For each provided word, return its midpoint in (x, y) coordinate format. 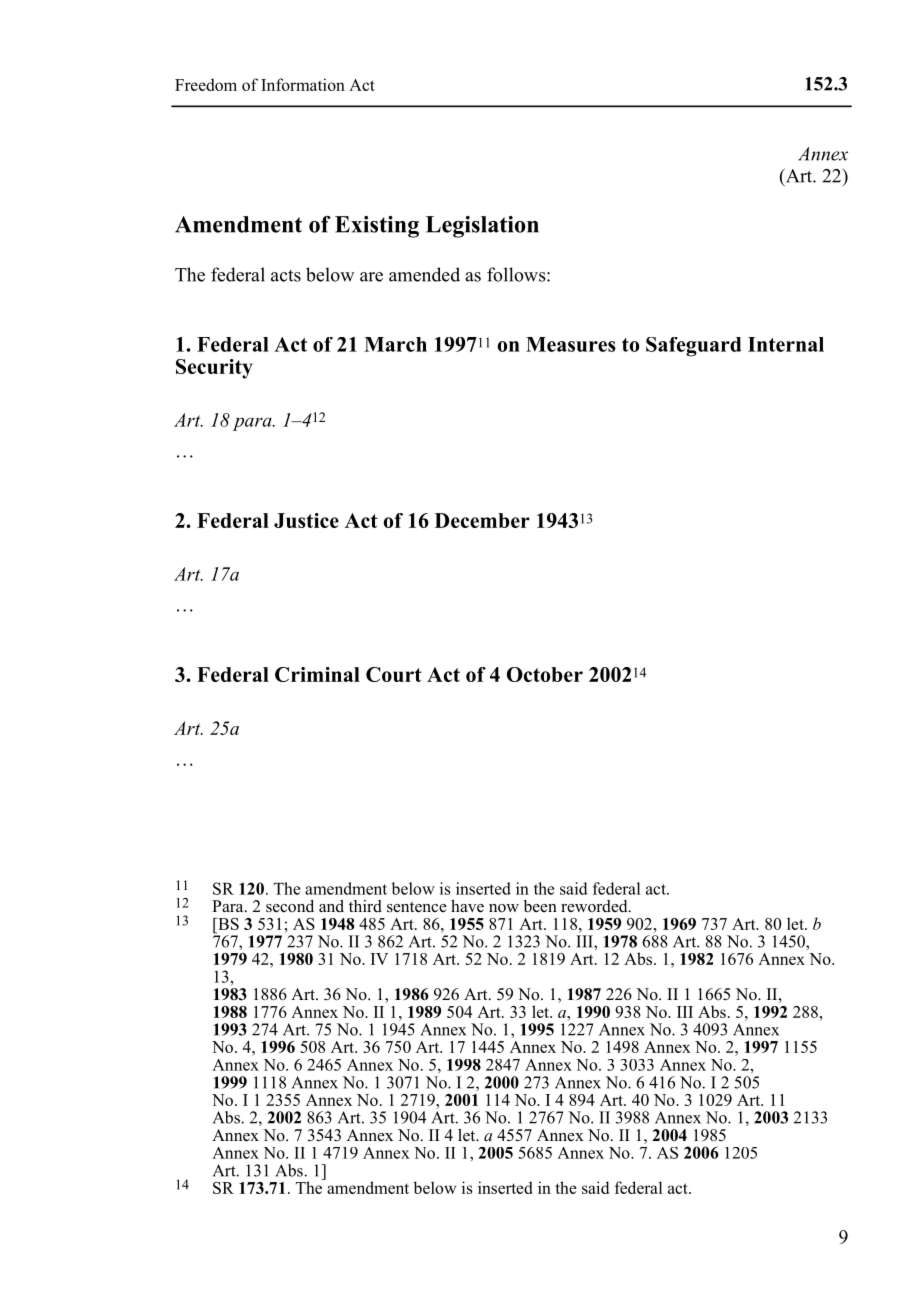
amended (424, 274)
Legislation (482, 227)
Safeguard (694, 347)
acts (286, 276)
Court (394, 674)
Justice (306, 520)
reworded (595, 906)
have (467, 906)
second (290, 906)
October (545, 674)
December (482, 520)
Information (303, 84)
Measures (571, 344)
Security (214, 369)
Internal (786, 344)
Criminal (317, 674)
